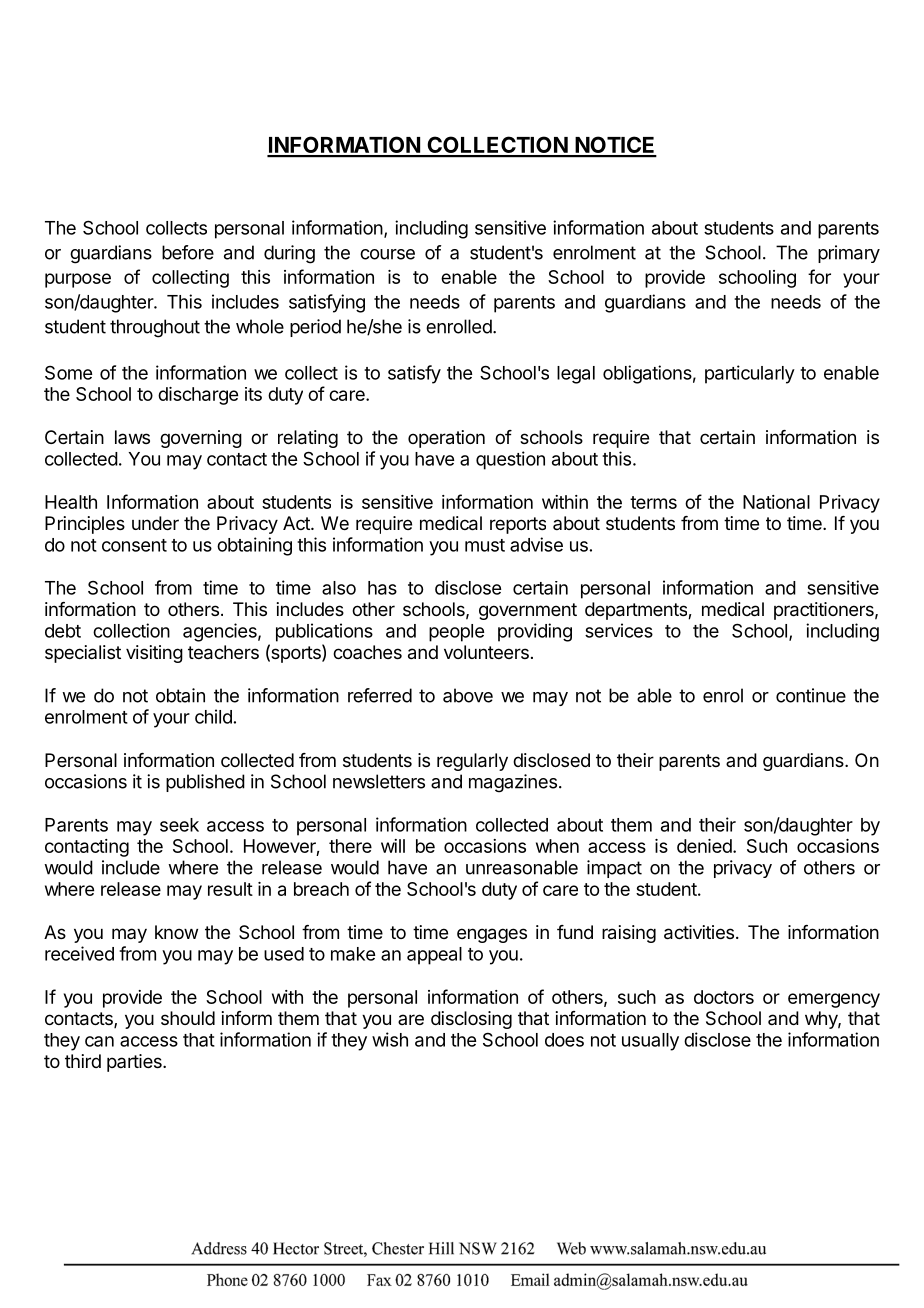  I want to click on course, so click(387, 254).
